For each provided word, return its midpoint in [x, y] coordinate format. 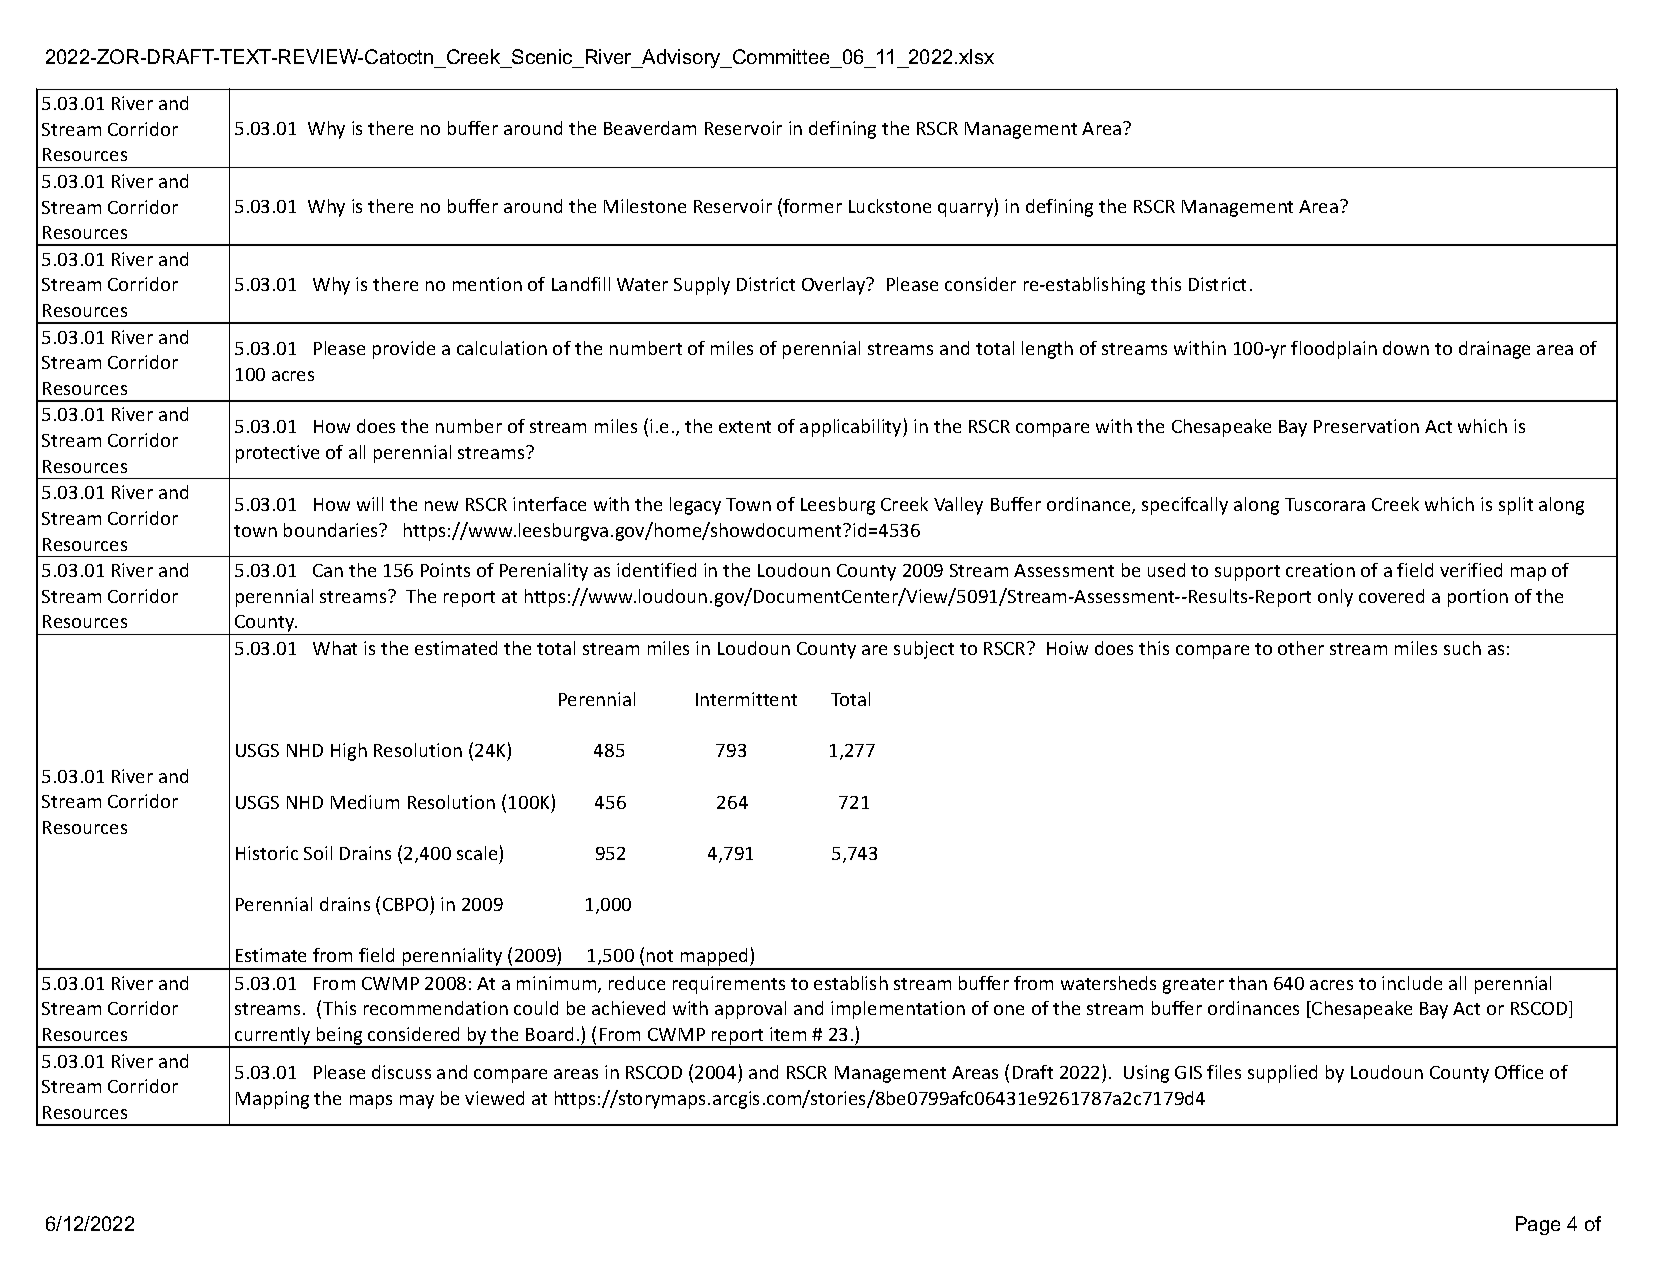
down [1406, 348]
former [811, 207]
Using [1146, 1074]
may [417, 1102]
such [1462, 648]
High [349, 752]
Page [1538, 1225]
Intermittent [746, 699]
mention [487, 284]
